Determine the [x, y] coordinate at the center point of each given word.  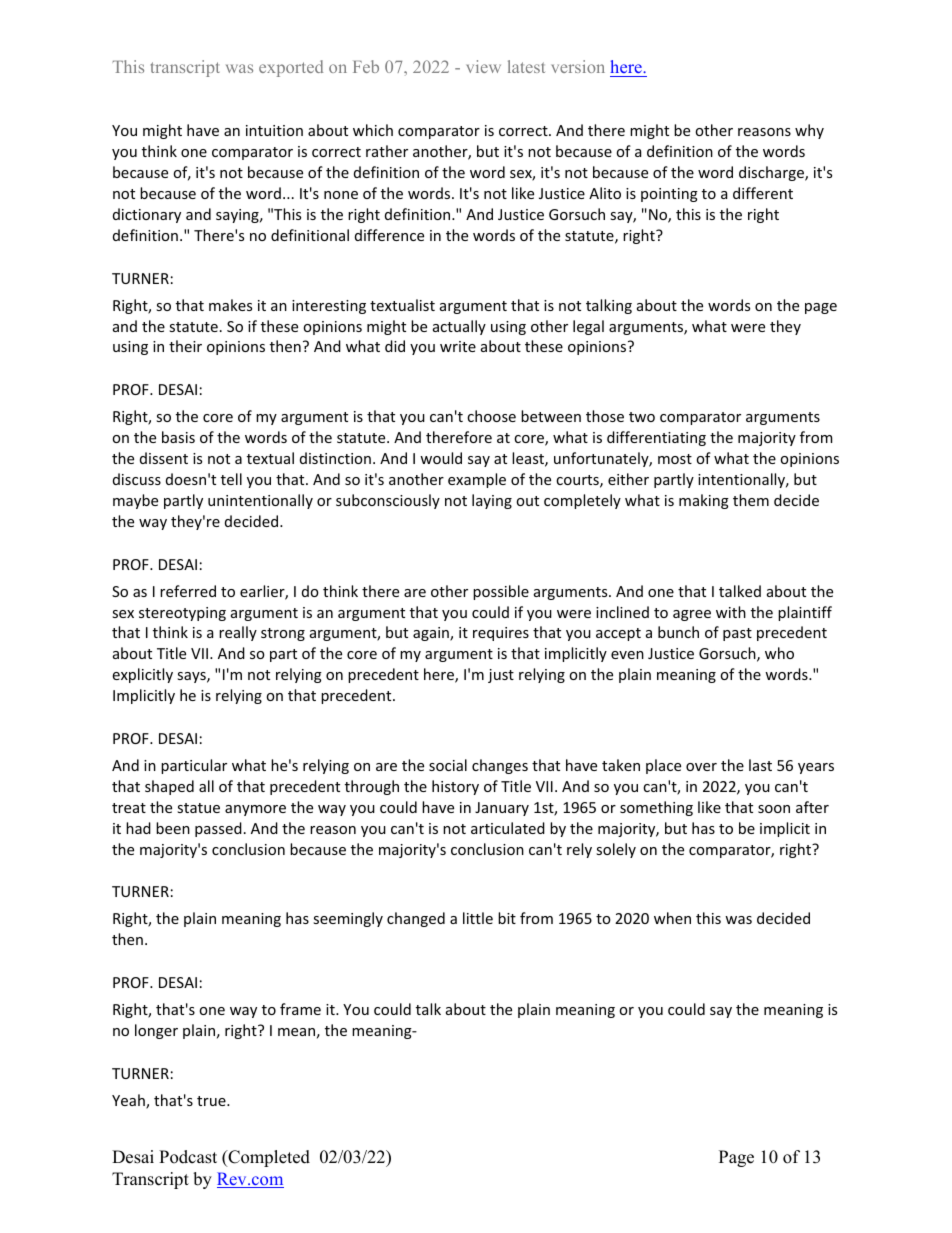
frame [300, 1009]
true [212, 1101]
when [672, 918]
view [484, 66]
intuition [274, 130]
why [809, 131]
